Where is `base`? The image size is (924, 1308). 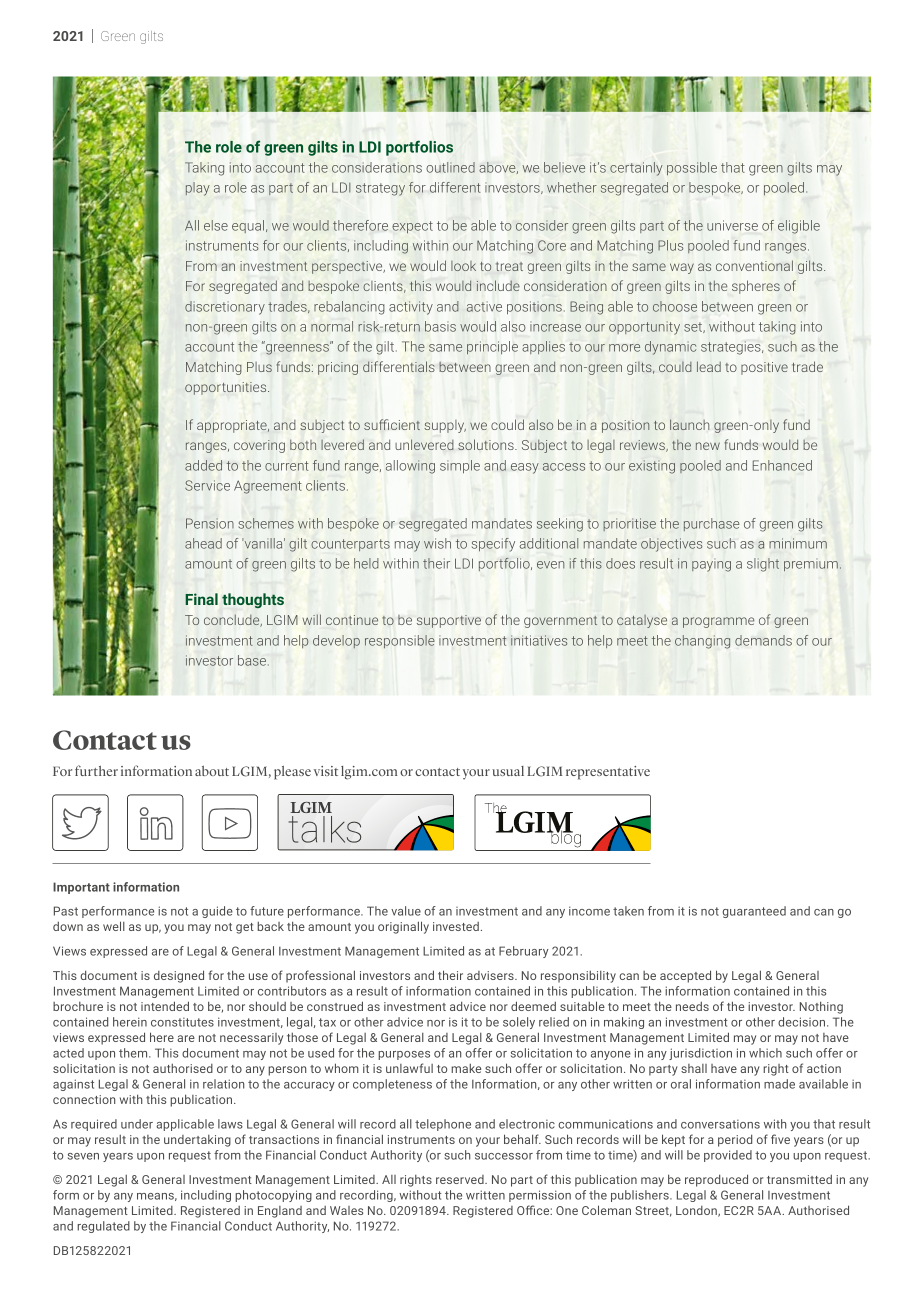
base is located at coordinates (253, 660).
